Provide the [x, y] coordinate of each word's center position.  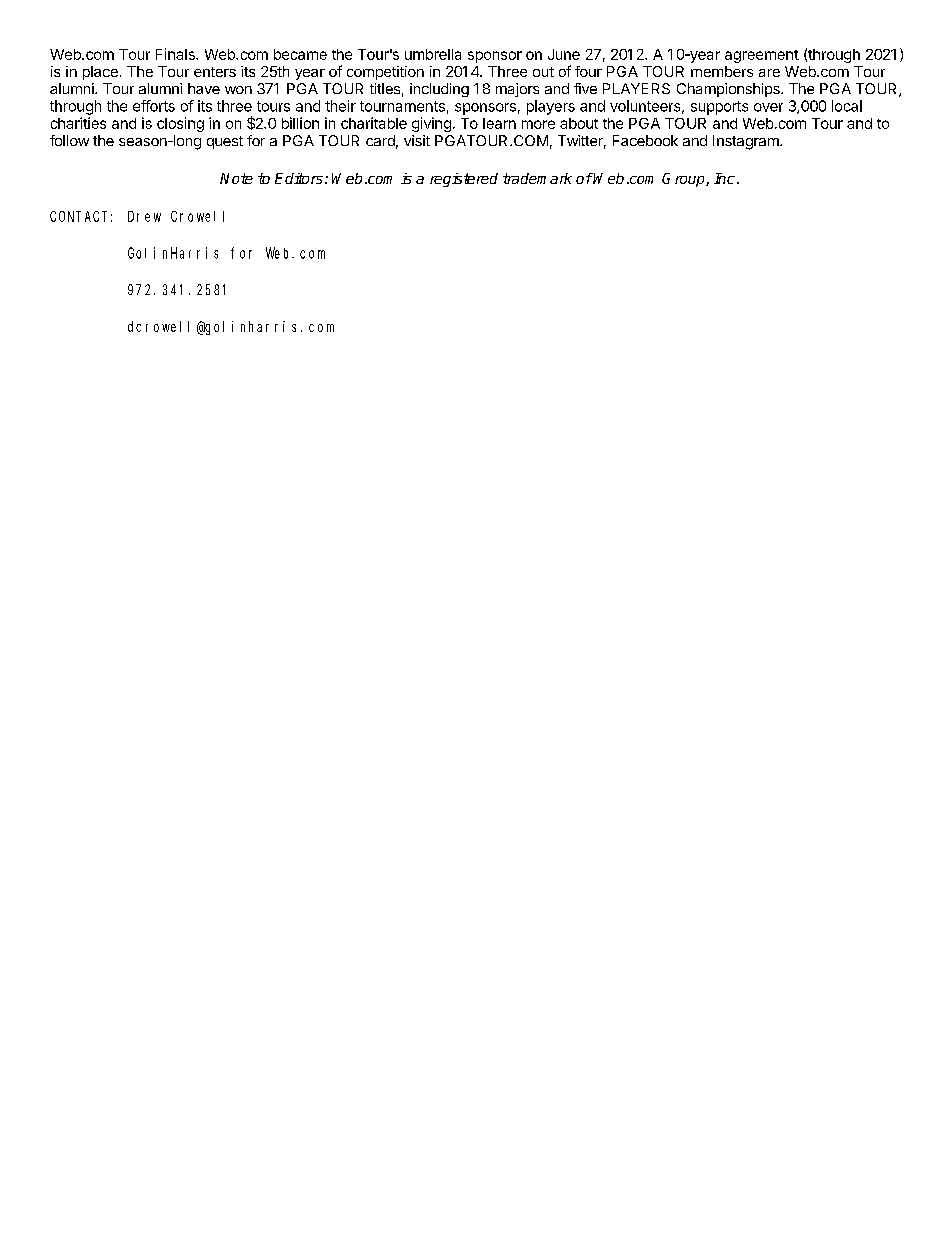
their [340, 106]
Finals [176, 54]
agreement [762, 56]
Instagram [747, 142]
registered [464, 180]
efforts [154, 106]
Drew [144, 216]
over [768, 107]
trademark [537, 178]
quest [225, 142]
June [564, 54]
